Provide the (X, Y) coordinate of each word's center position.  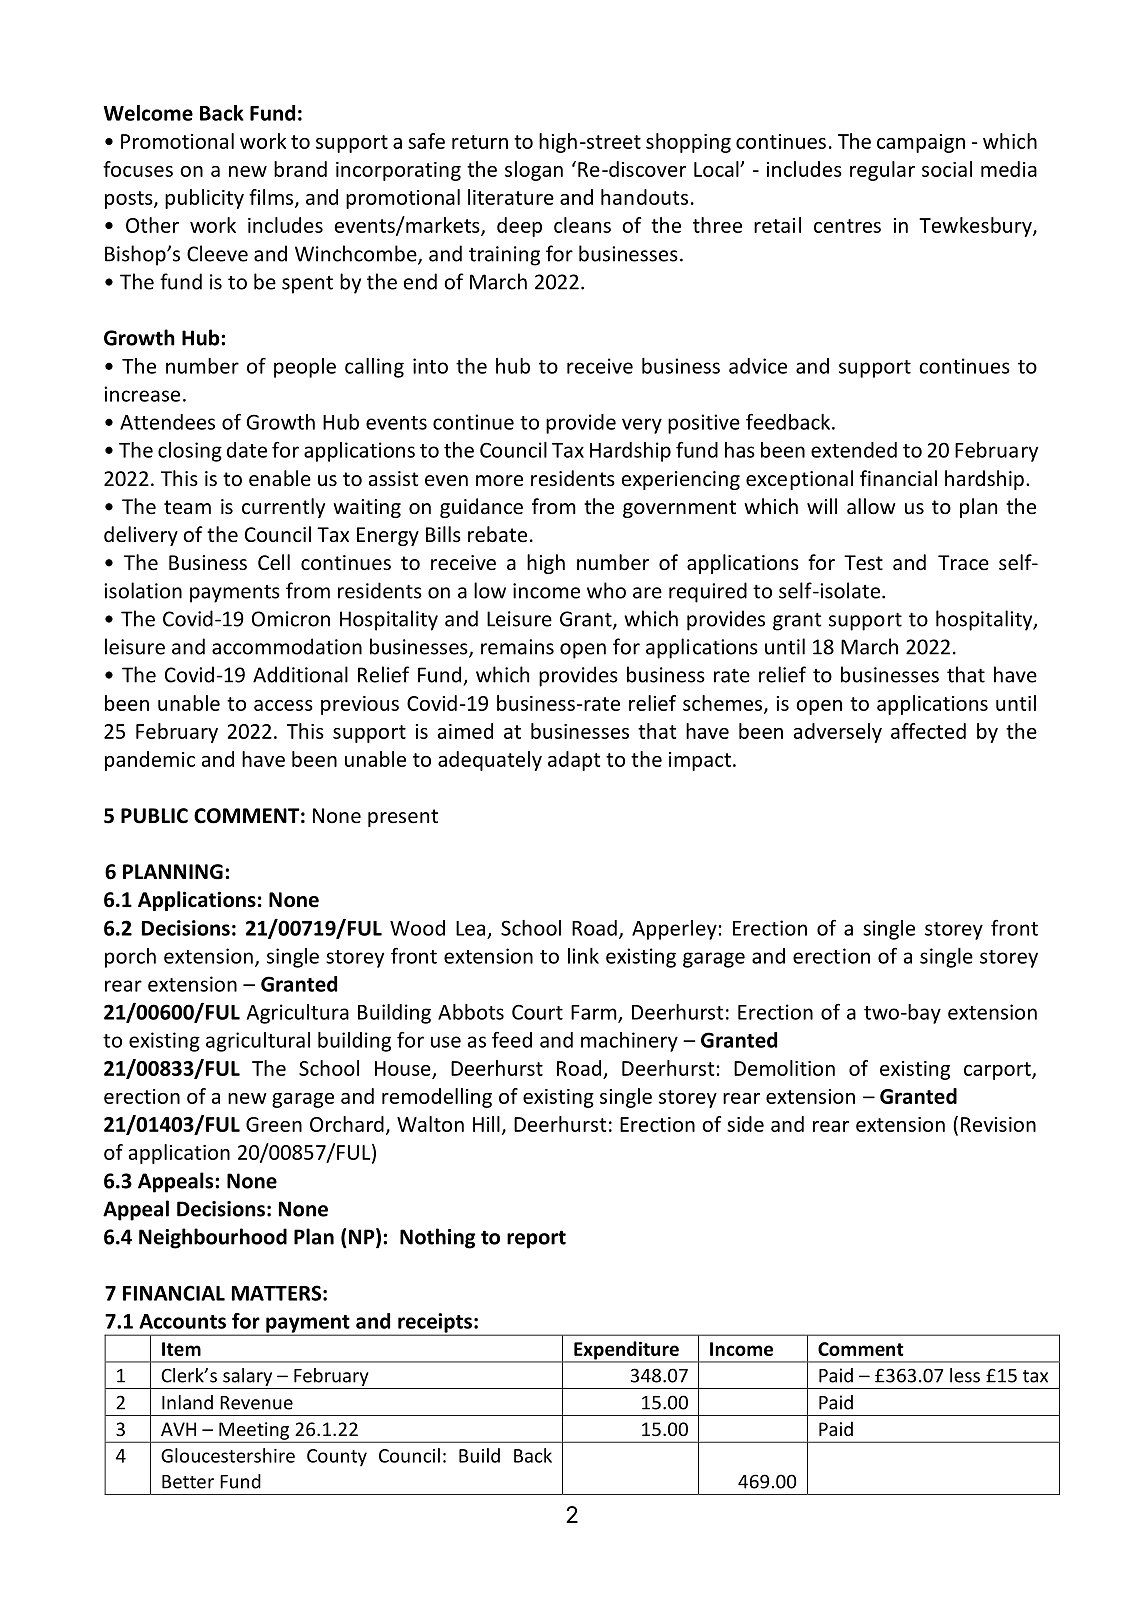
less (965, 1375)
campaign (921, 143)
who (606, 590)
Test (863, 563)
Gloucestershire (228, 1455)
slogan (534, 171)
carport (998, 1071)
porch (130, 958)
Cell (274, 562)
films (272, 198)
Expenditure (626, 1351)
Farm (595, 1013)
